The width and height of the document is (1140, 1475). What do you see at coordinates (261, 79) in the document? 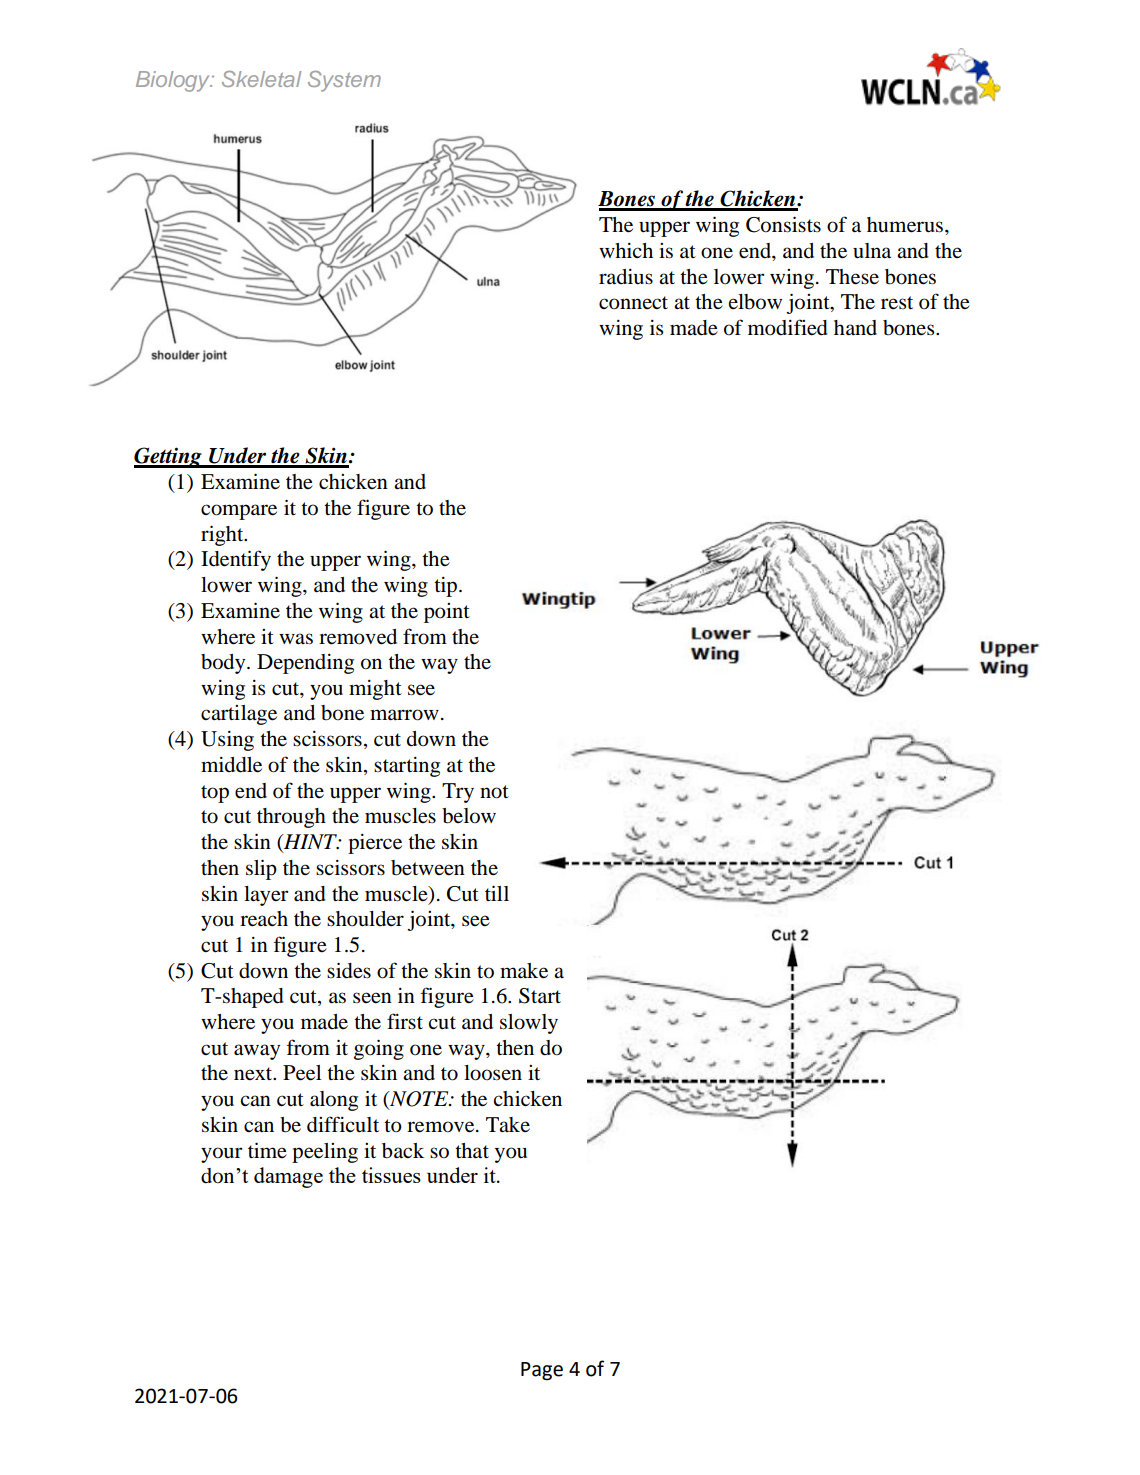
I see `Skeletal` at bounding box center [261, 79].
